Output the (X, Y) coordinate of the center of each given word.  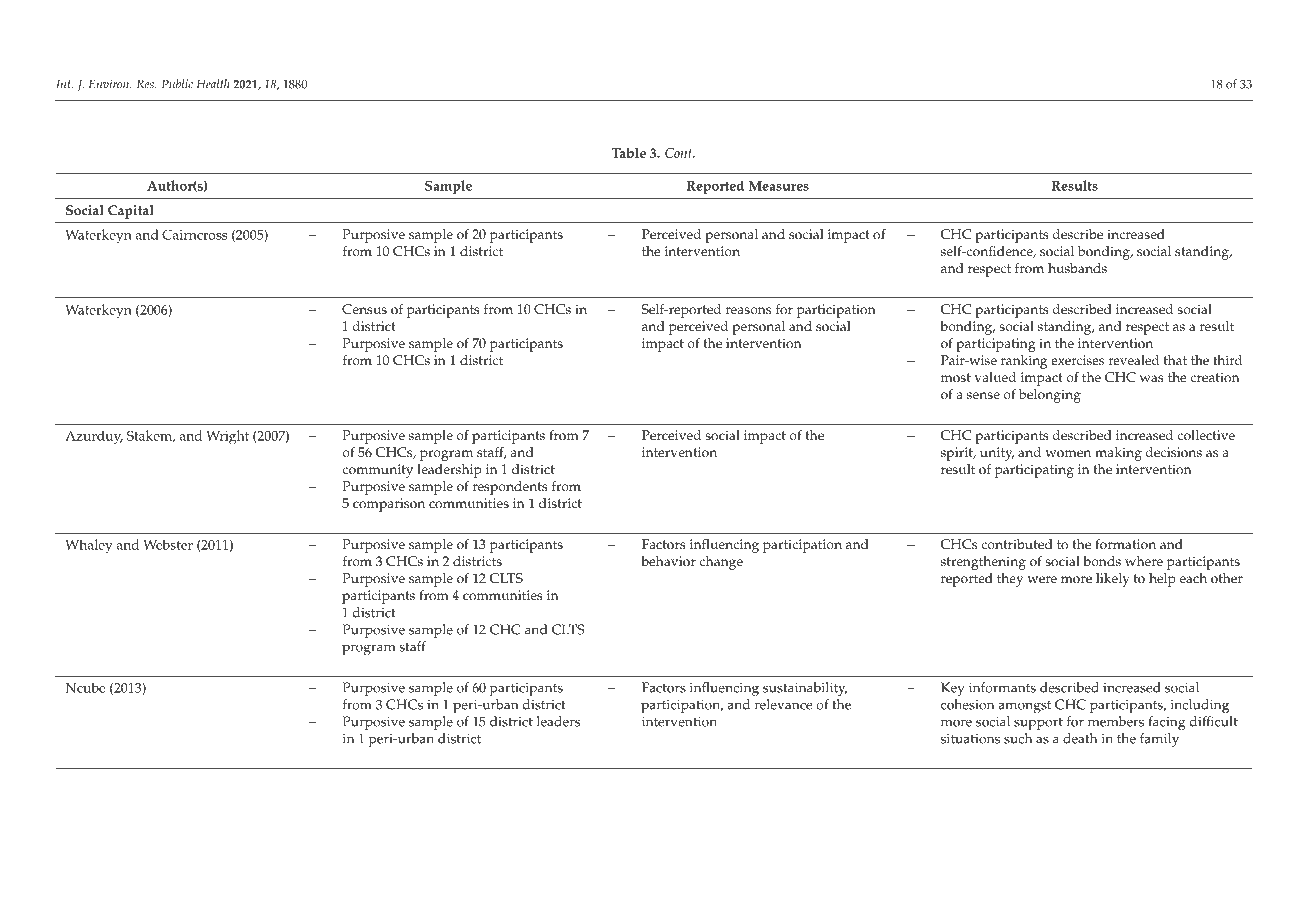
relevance (784, 704)
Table (629, 153)
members (1116, 721)
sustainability (805, 689)
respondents (510, 488)
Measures (779, 186)
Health (212, 84)
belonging (1050, 396)
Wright (227, 437)
